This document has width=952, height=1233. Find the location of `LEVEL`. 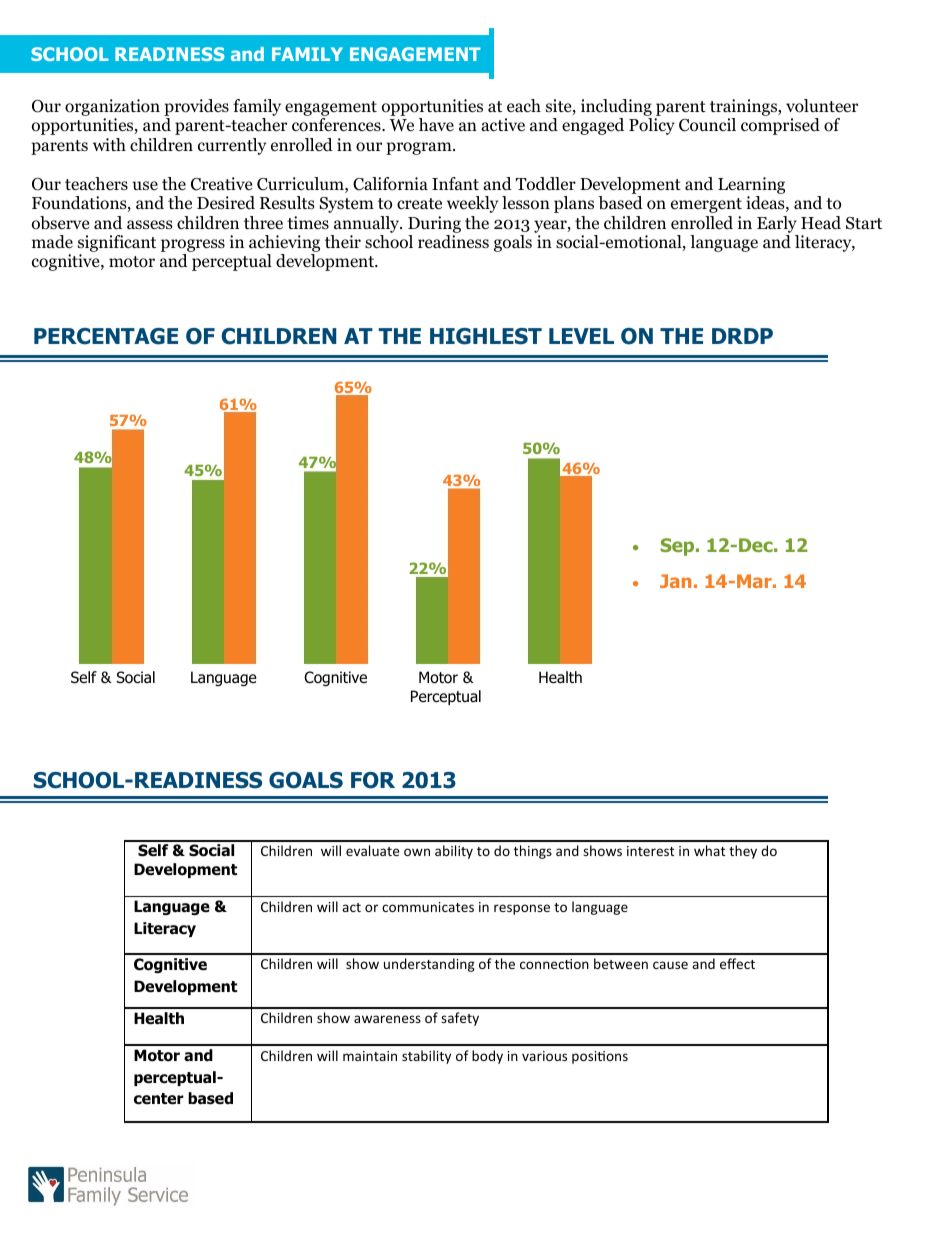

LEVEL is located at coordinates (581, 336).
